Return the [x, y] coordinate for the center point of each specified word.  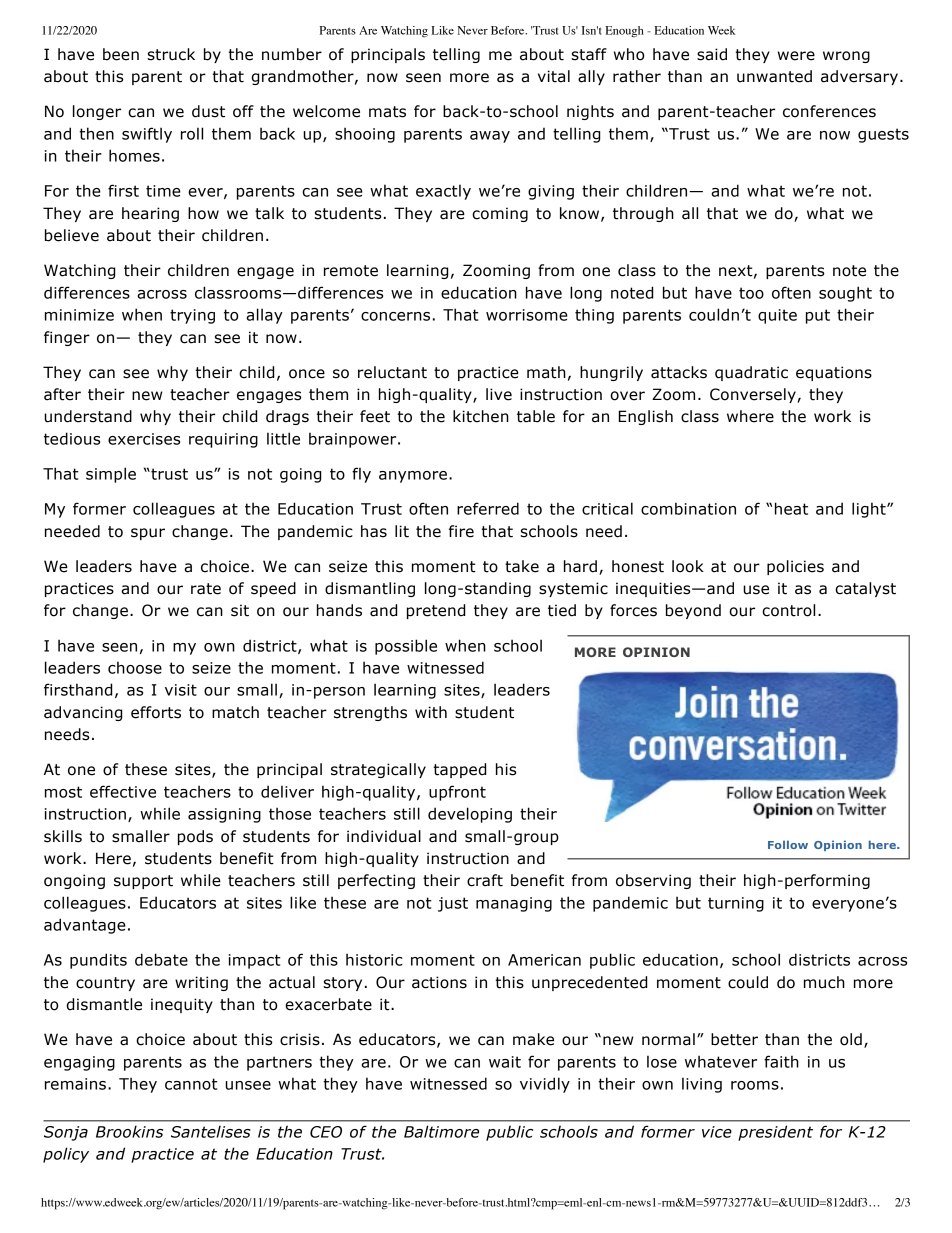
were [796, 56]
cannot [191, 1084]
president [775, 1133]
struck [171, 54]
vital [554, 76]
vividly [545, 1085]
